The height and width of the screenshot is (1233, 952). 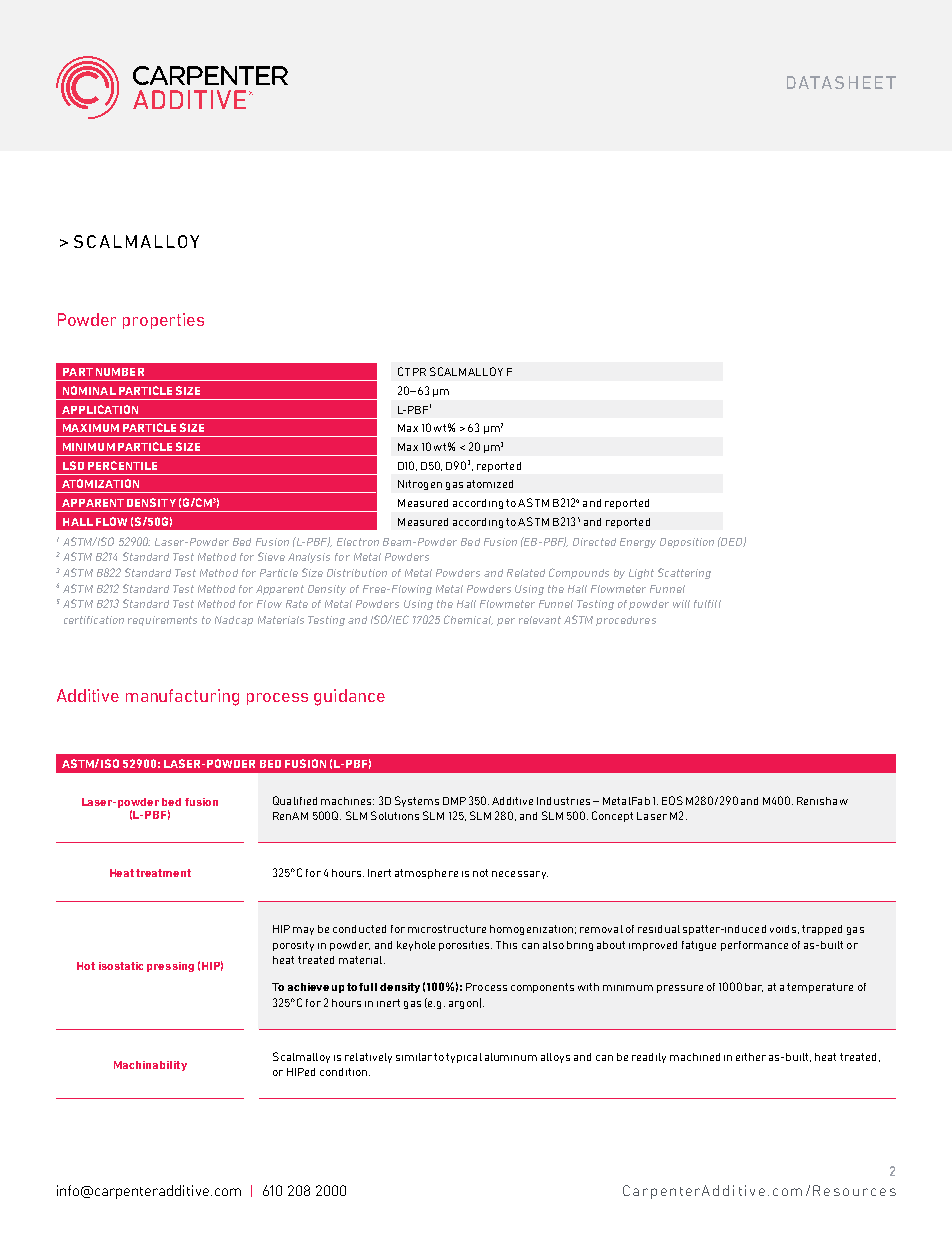 What do you see at coordinates (349, 697) in the screenshot?
I see `guidance` at bounding box center [349, 697].
